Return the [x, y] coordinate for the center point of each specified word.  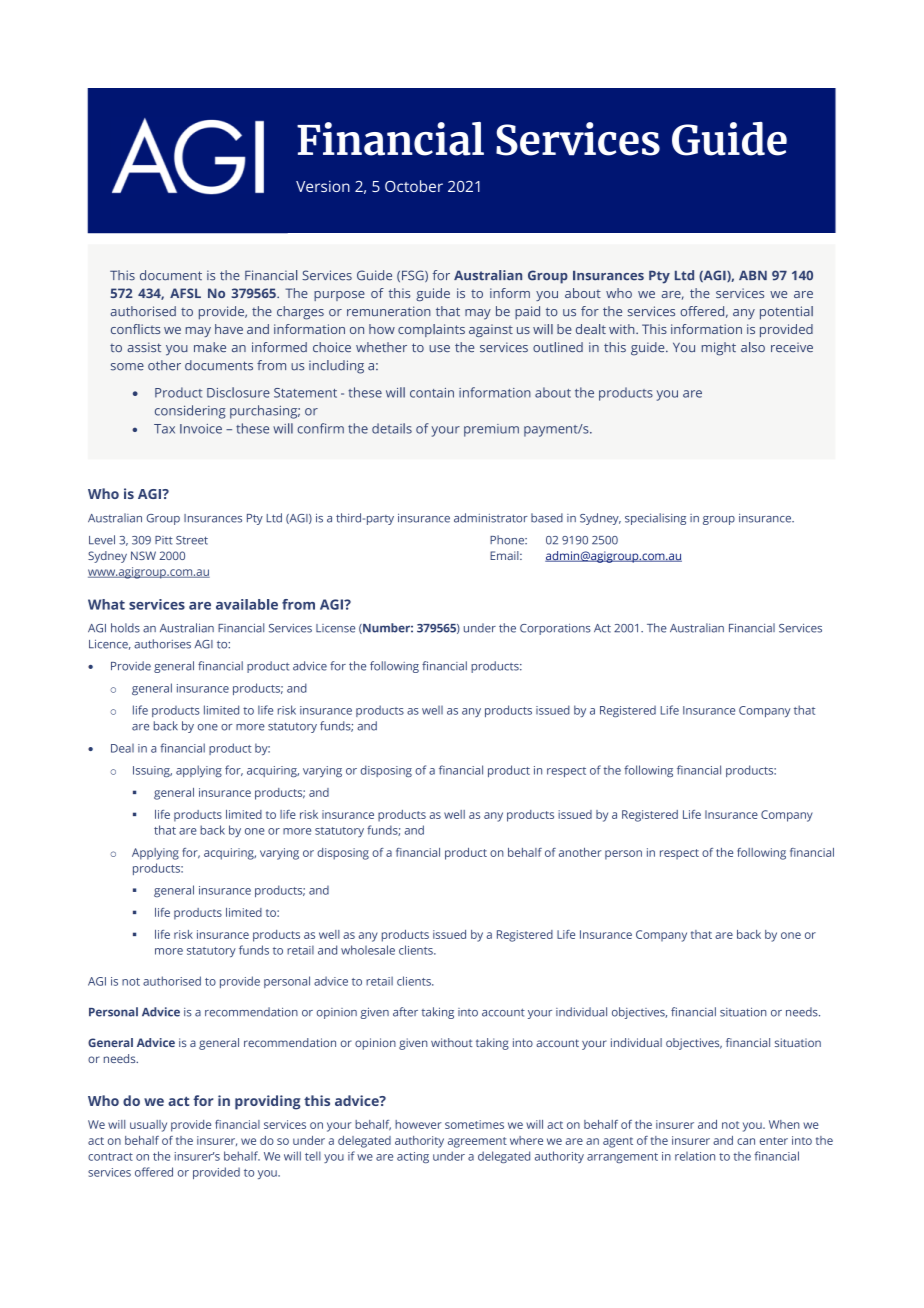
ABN [753, 275]
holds [125, 628]
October [414, 186]
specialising [655, 519]
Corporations [555, 629]
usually [148, 1126]
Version [323, 186]
